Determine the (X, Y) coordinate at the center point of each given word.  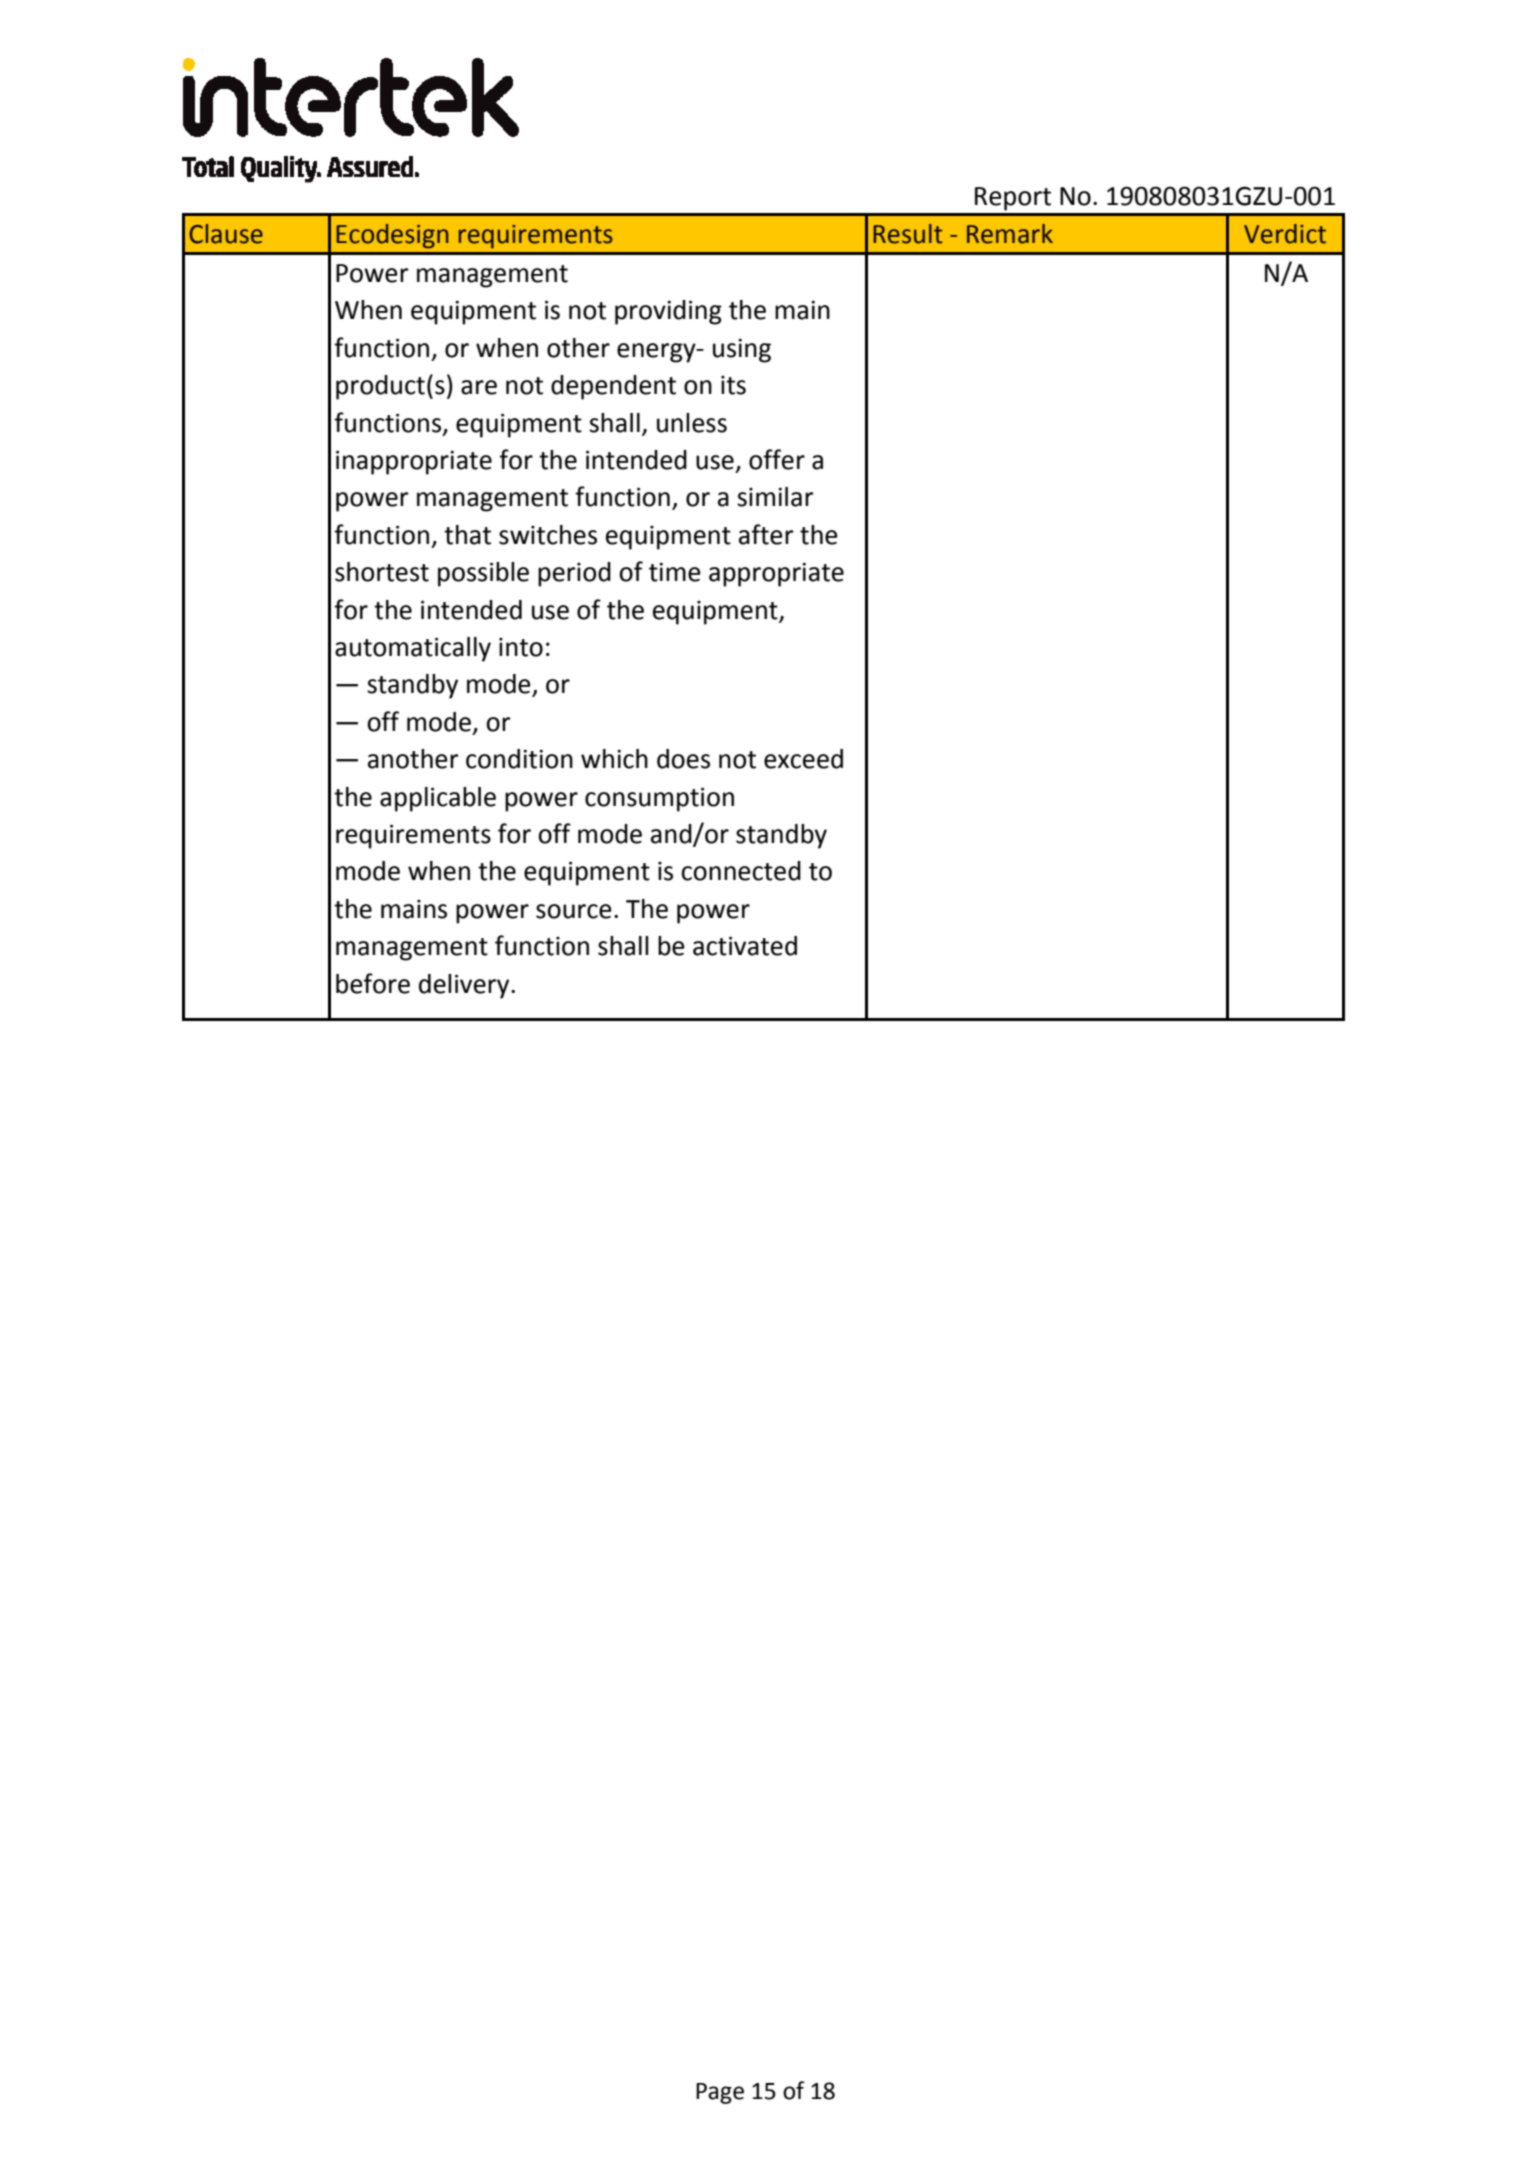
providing (668, 312)
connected (741, 871)
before (373, 983)
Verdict (1285, 234)
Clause (226, 234)
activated (745, 946)
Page (720, 2093)
